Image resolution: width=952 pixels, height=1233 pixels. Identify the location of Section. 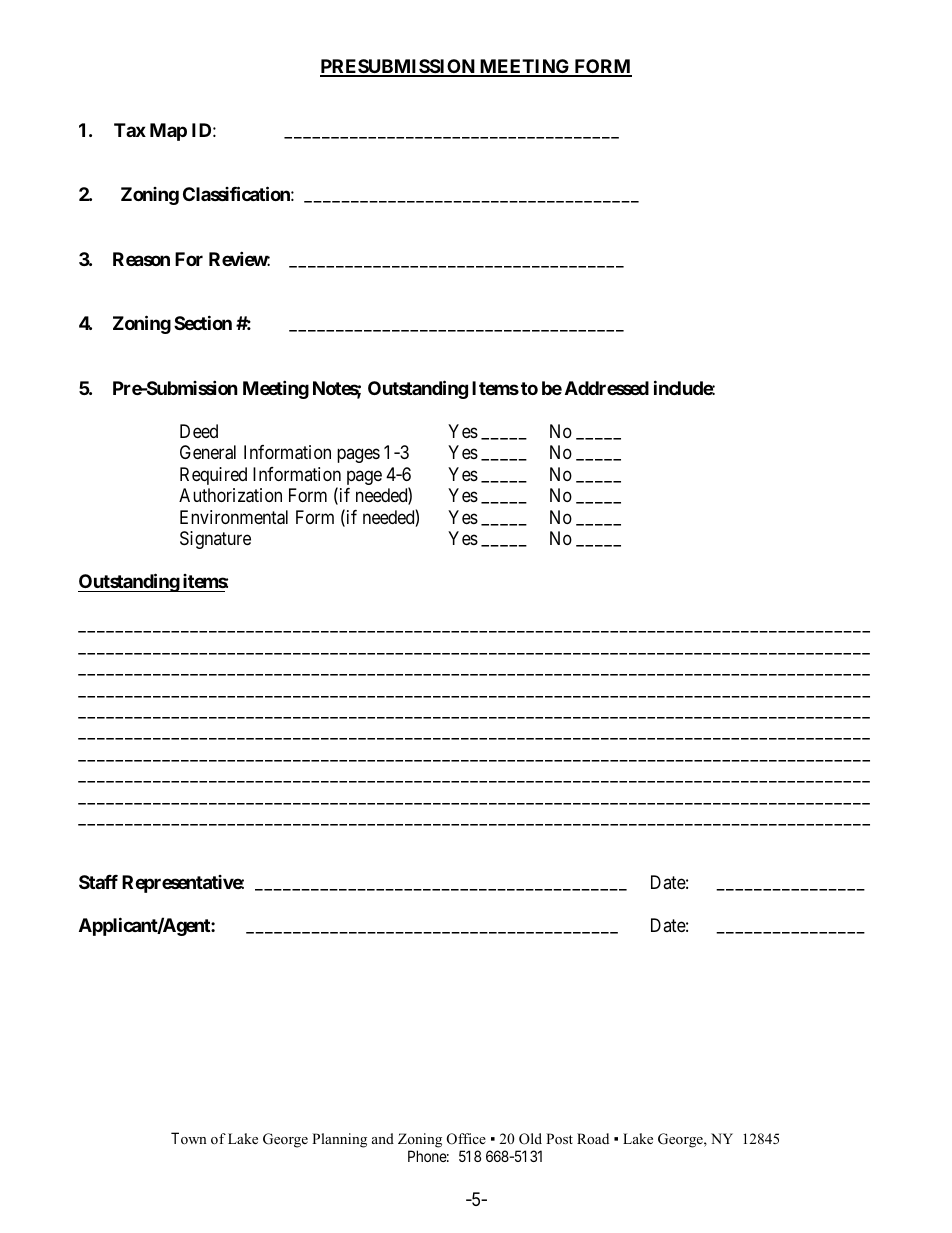
(203, 322).
